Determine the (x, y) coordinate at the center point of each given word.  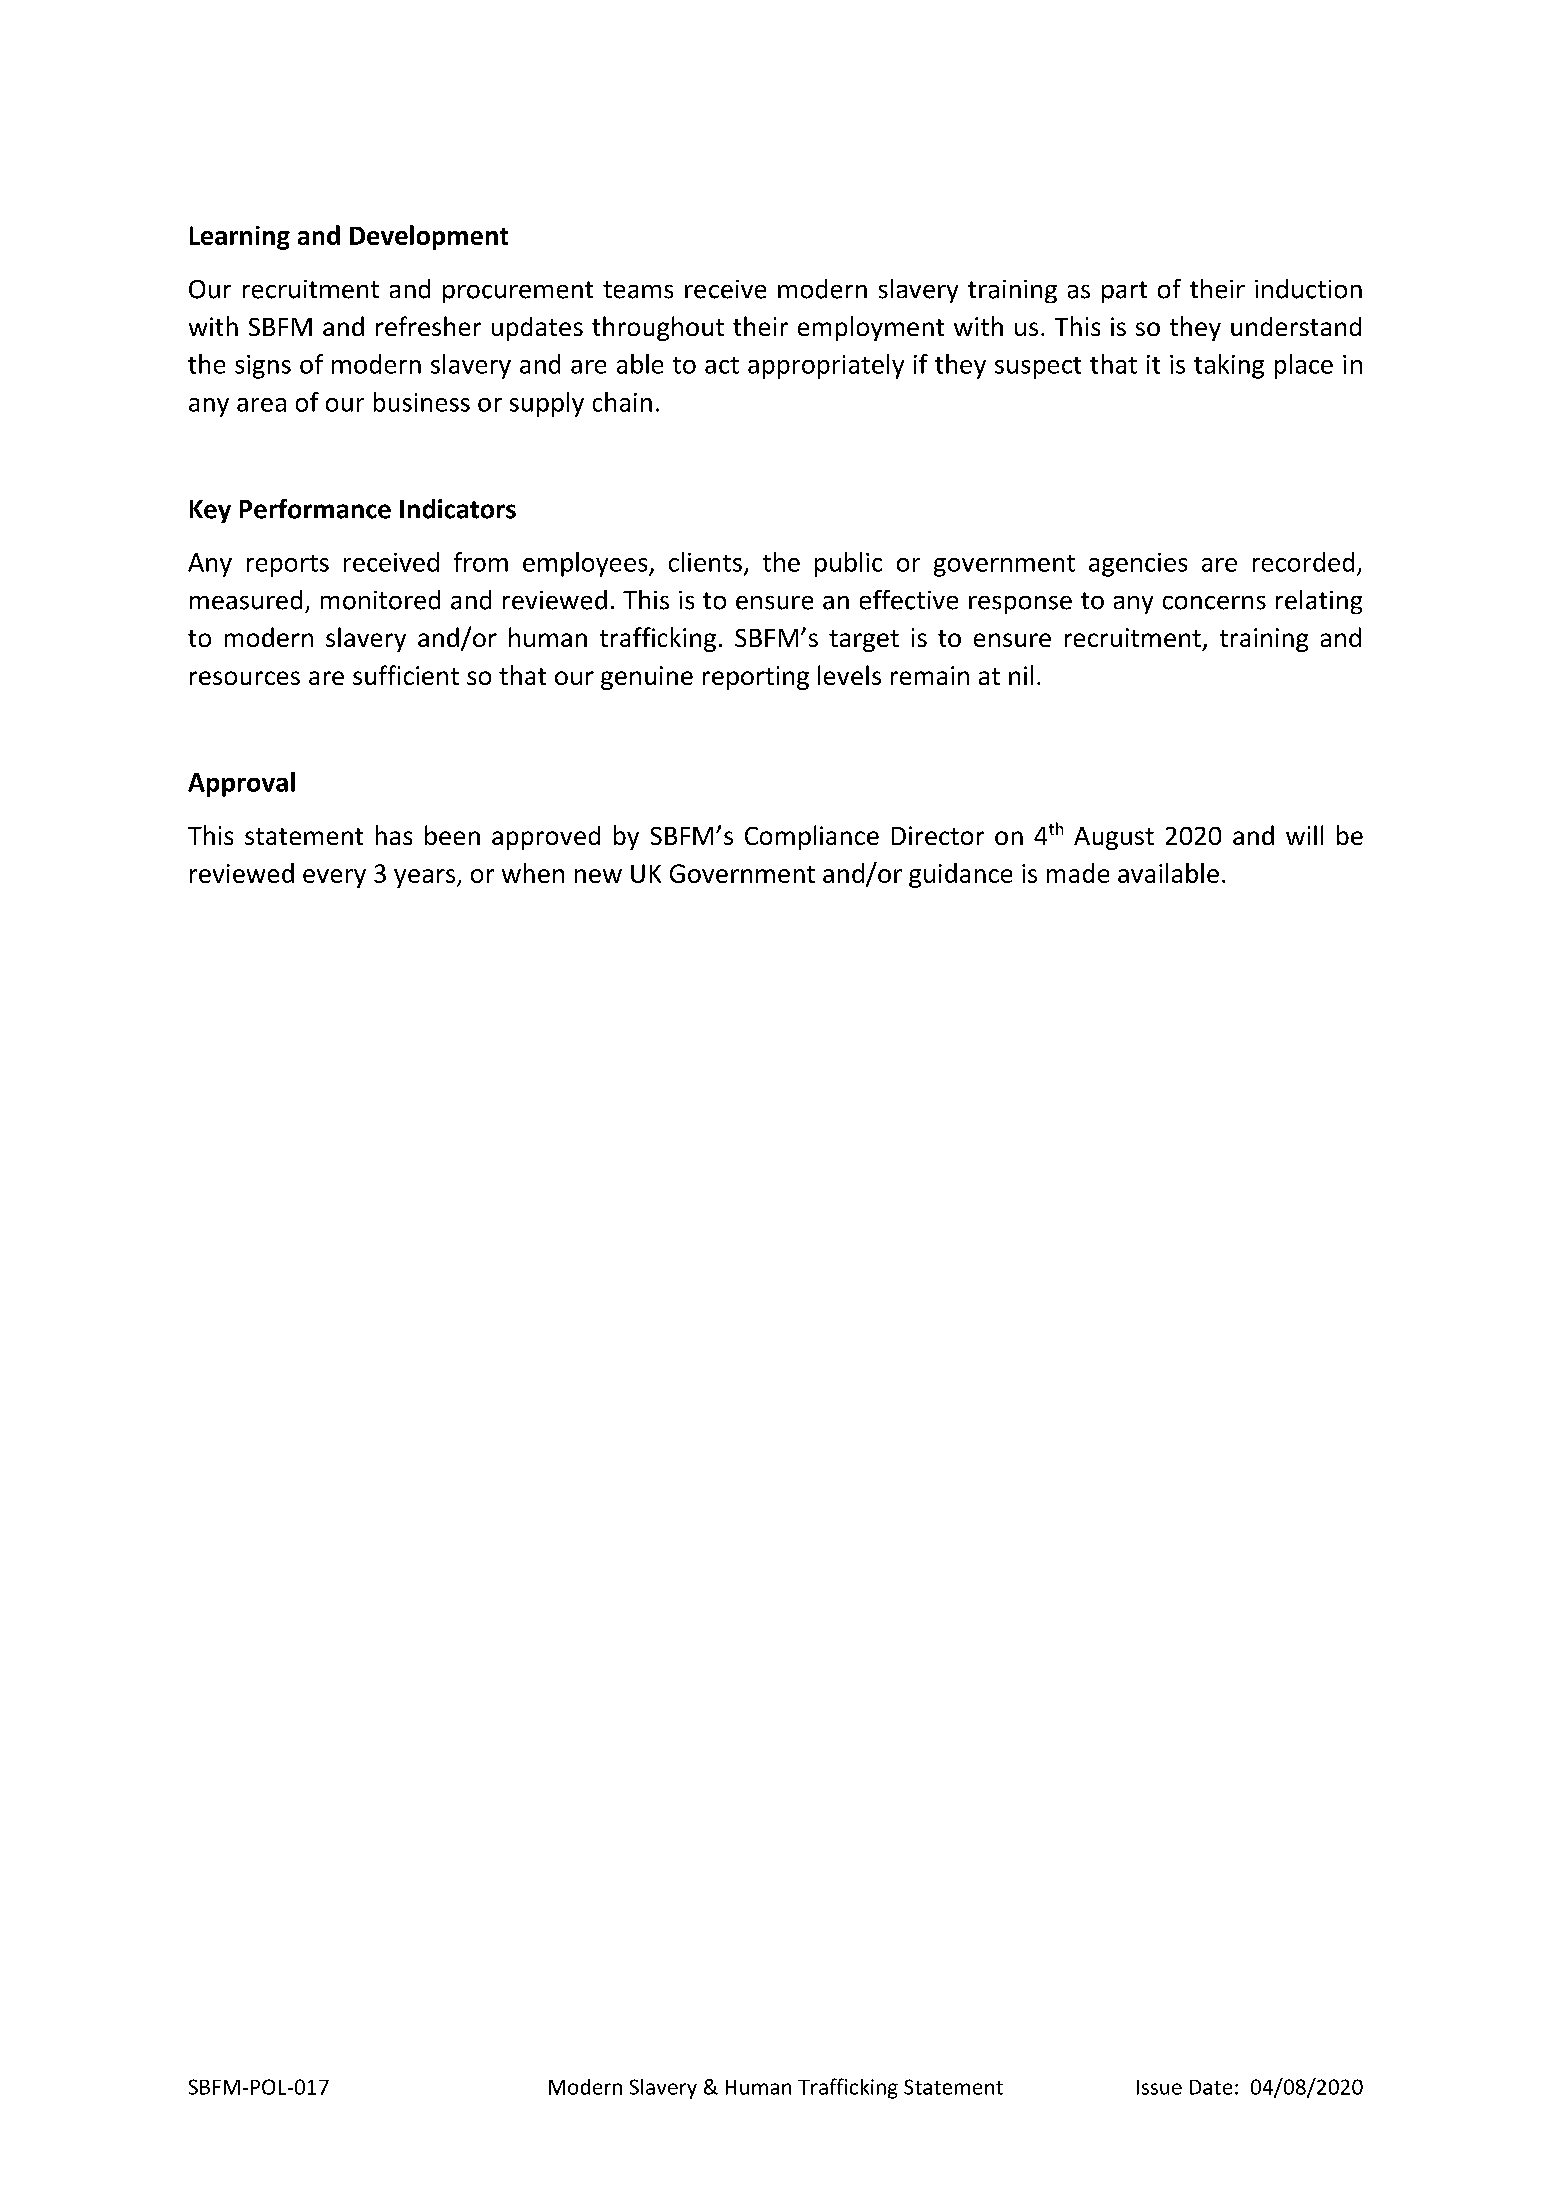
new (598, 876)
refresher (428, 326)
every (334, 878)
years (426, 878)
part (1124, 292)
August (1114, 838)
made (1078, 873)
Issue (1159, 2087)
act (722, 365)
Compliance (812, 837)
